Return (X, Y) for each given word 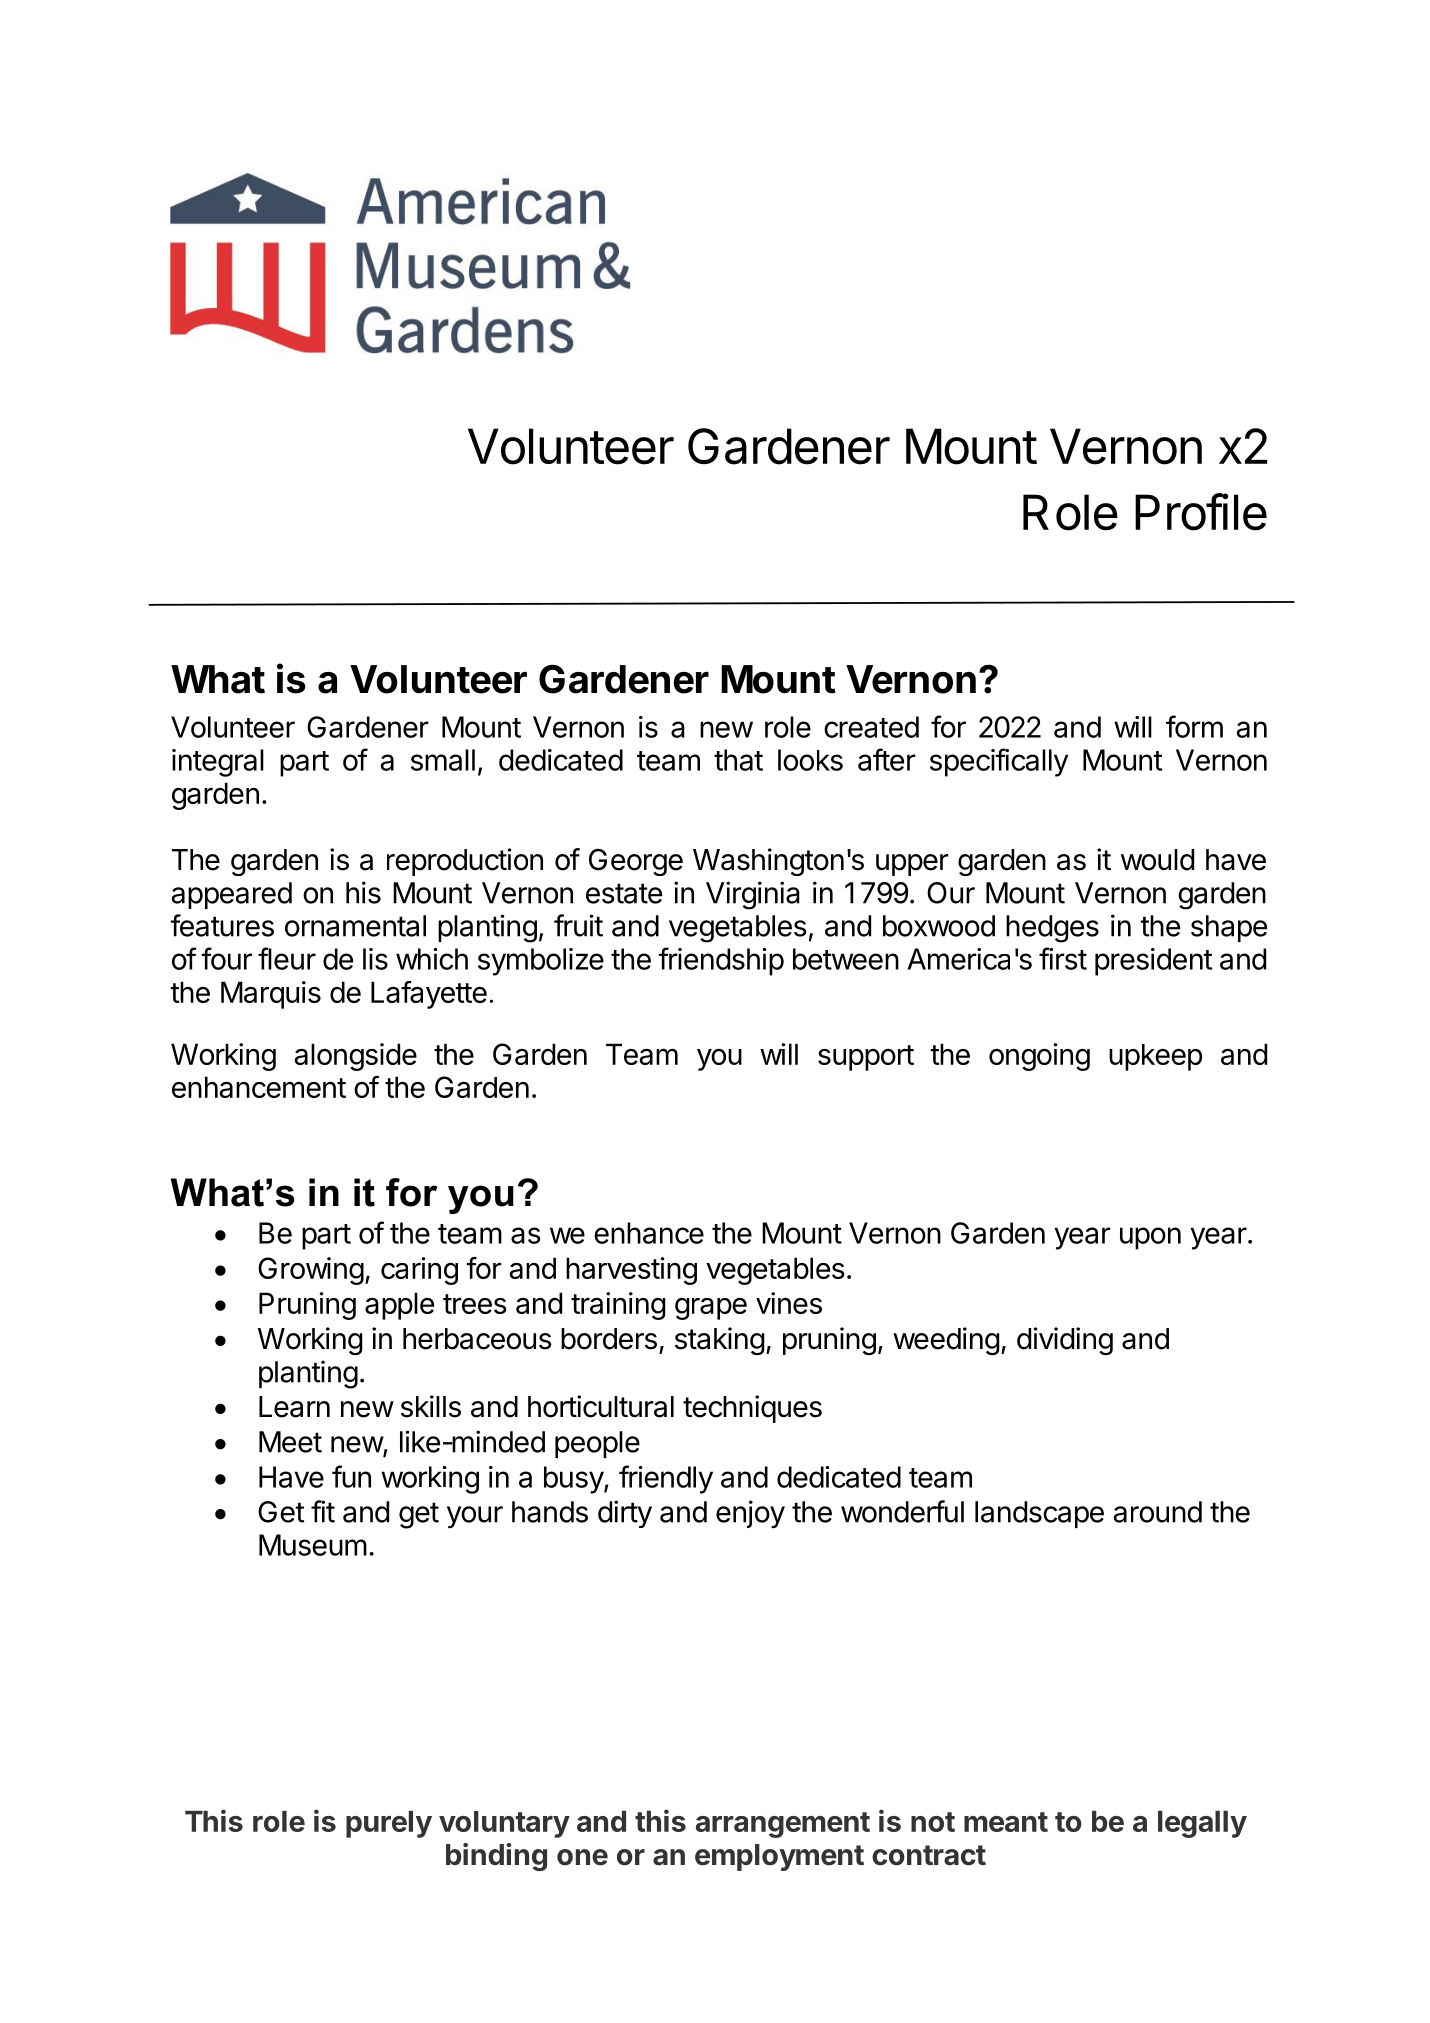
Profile (1201, 512)
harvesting (631, 1271)
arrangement (782, 1825)
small (443, 760)
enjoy (750, 1514)
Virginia (753, 895)
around (1157, 1512)
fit (323, 1511)
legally (1202, 1824)
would (1157, 860)
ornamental (355, 926)
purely (389, 1824)
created (871, 727)
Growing (311, 1271)
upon (1150, 1238)
